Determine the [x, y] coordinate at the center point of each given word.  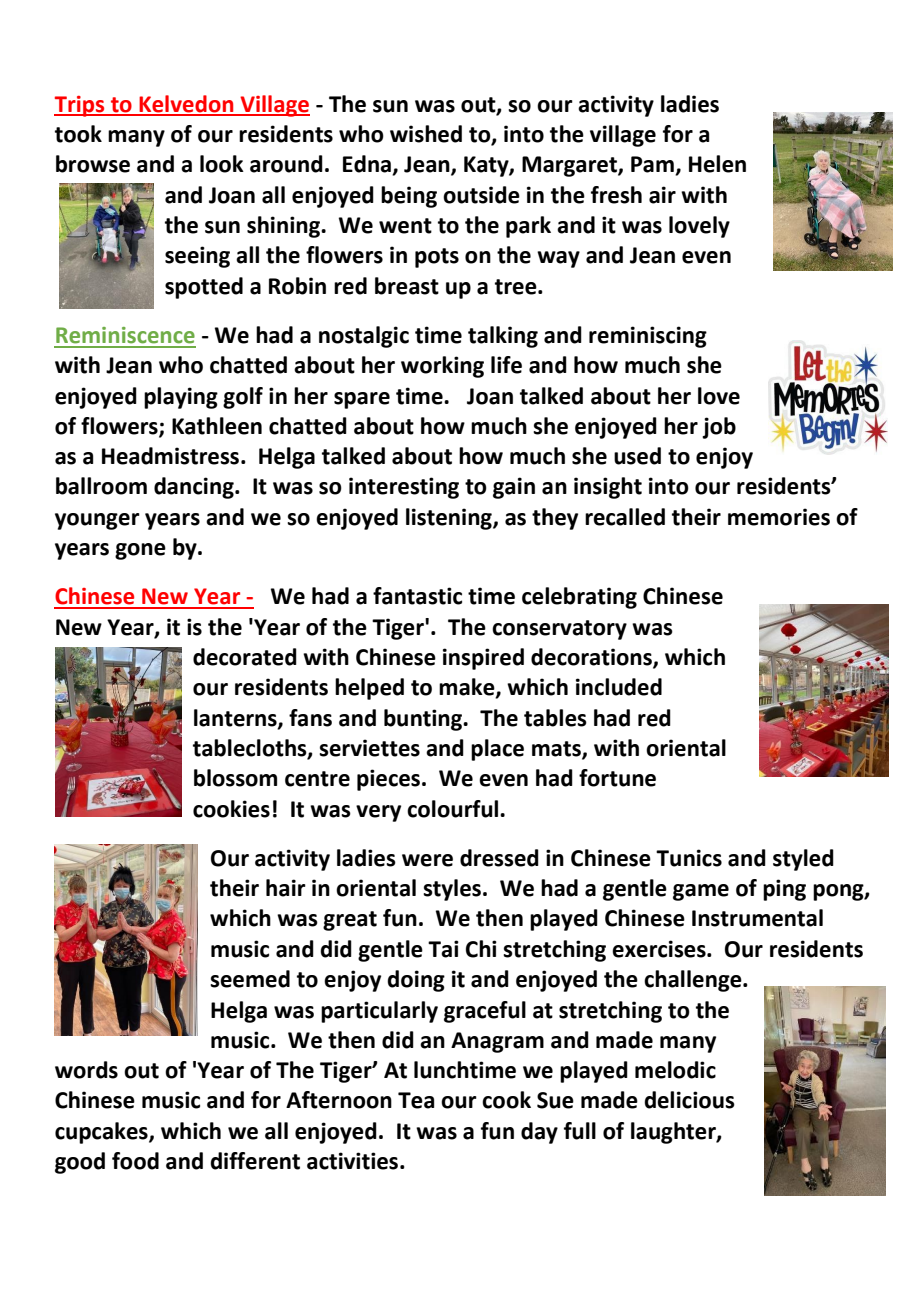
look [222, 164]
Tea [416, 1100]
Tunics [689, 858]
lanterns [236, 718]
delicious [689, 1100]
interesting [404, 488]
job [719, 428]
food [135, 1161]
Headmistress [172, 456]
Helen [717, 164]
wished [426, 134]
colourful [454, 809]
